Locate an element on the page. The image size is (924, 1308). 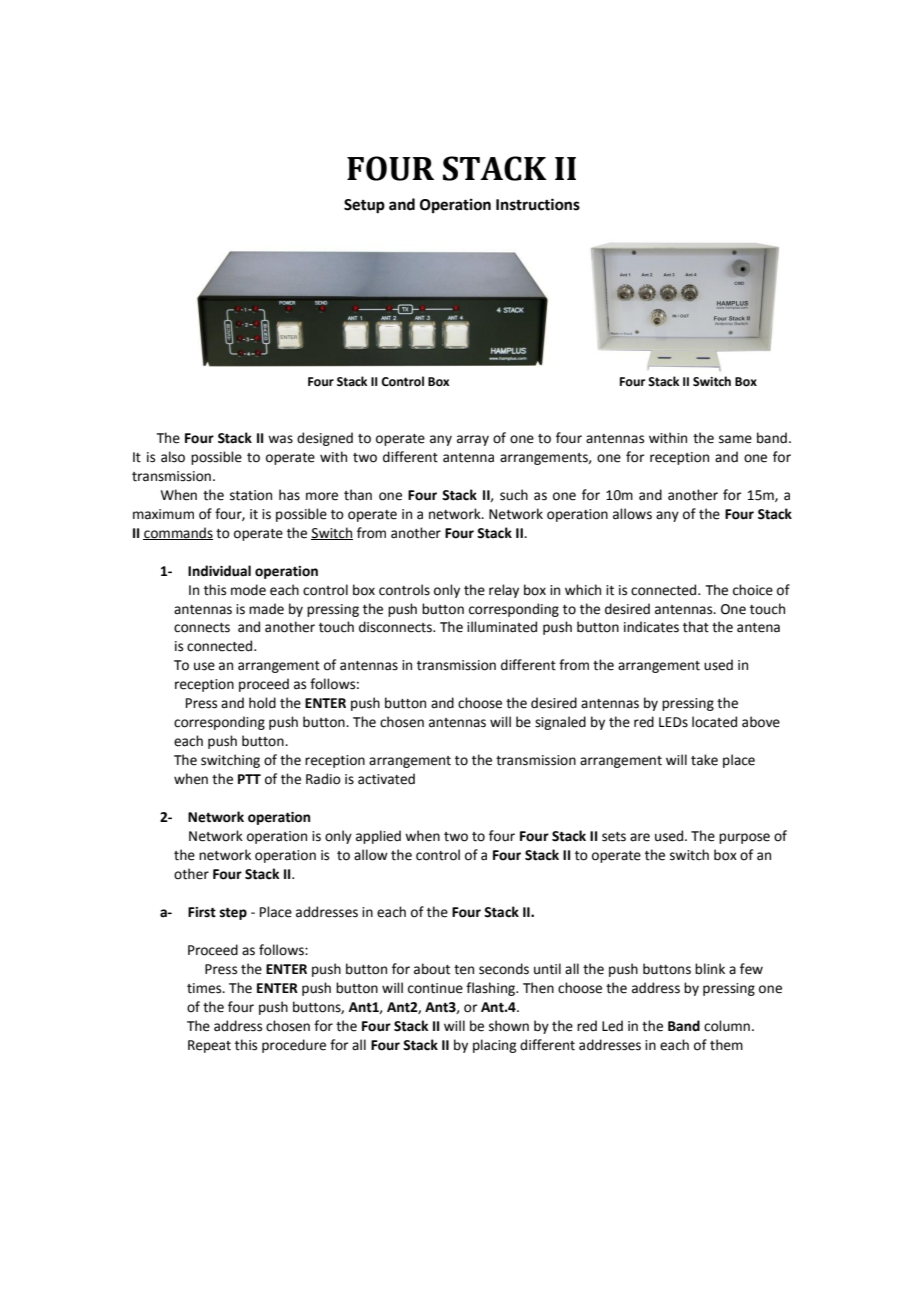
that is located at coordinates (696, 627).
